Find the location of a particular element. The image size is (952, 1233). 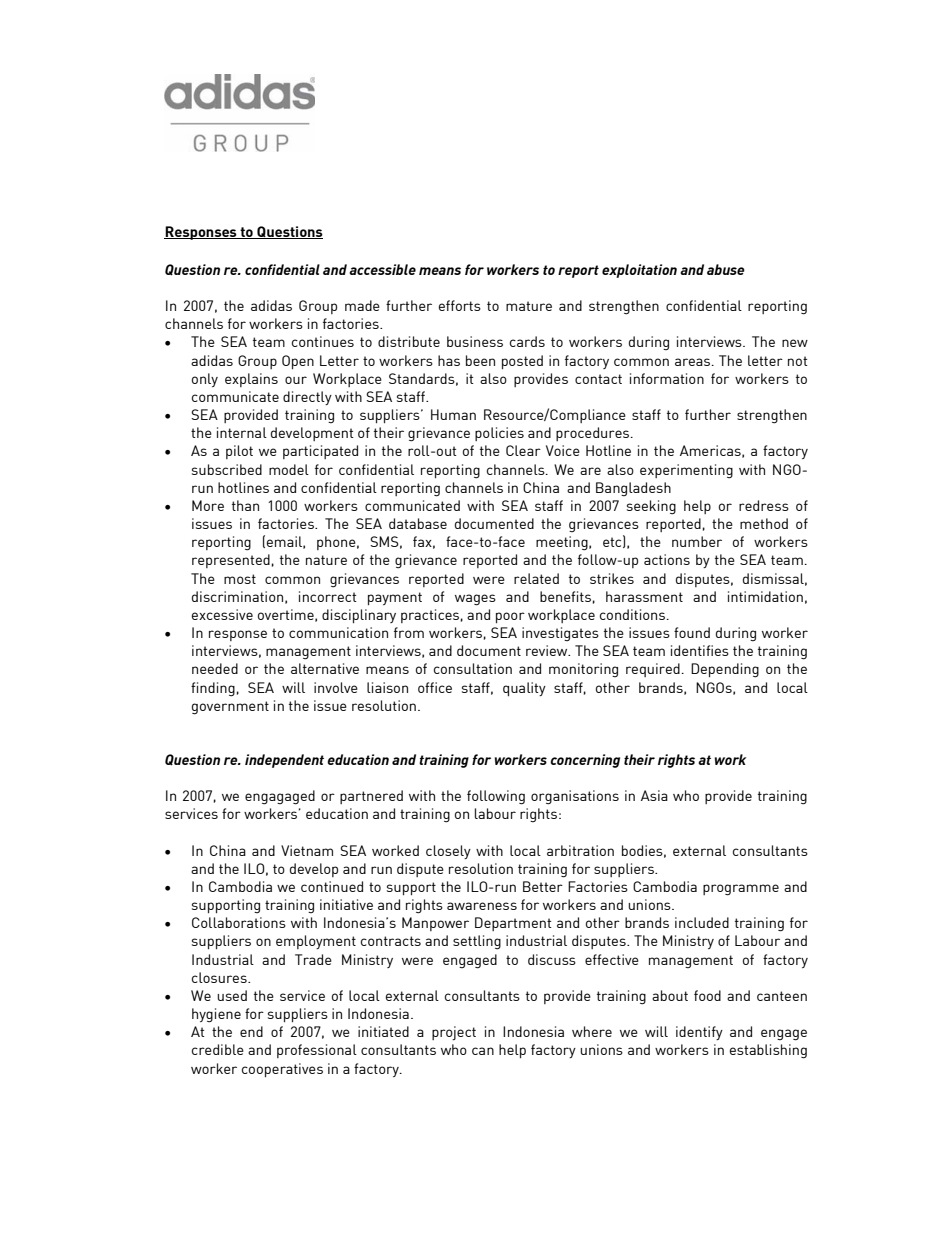

project is located at coordinates (454, 1033).
